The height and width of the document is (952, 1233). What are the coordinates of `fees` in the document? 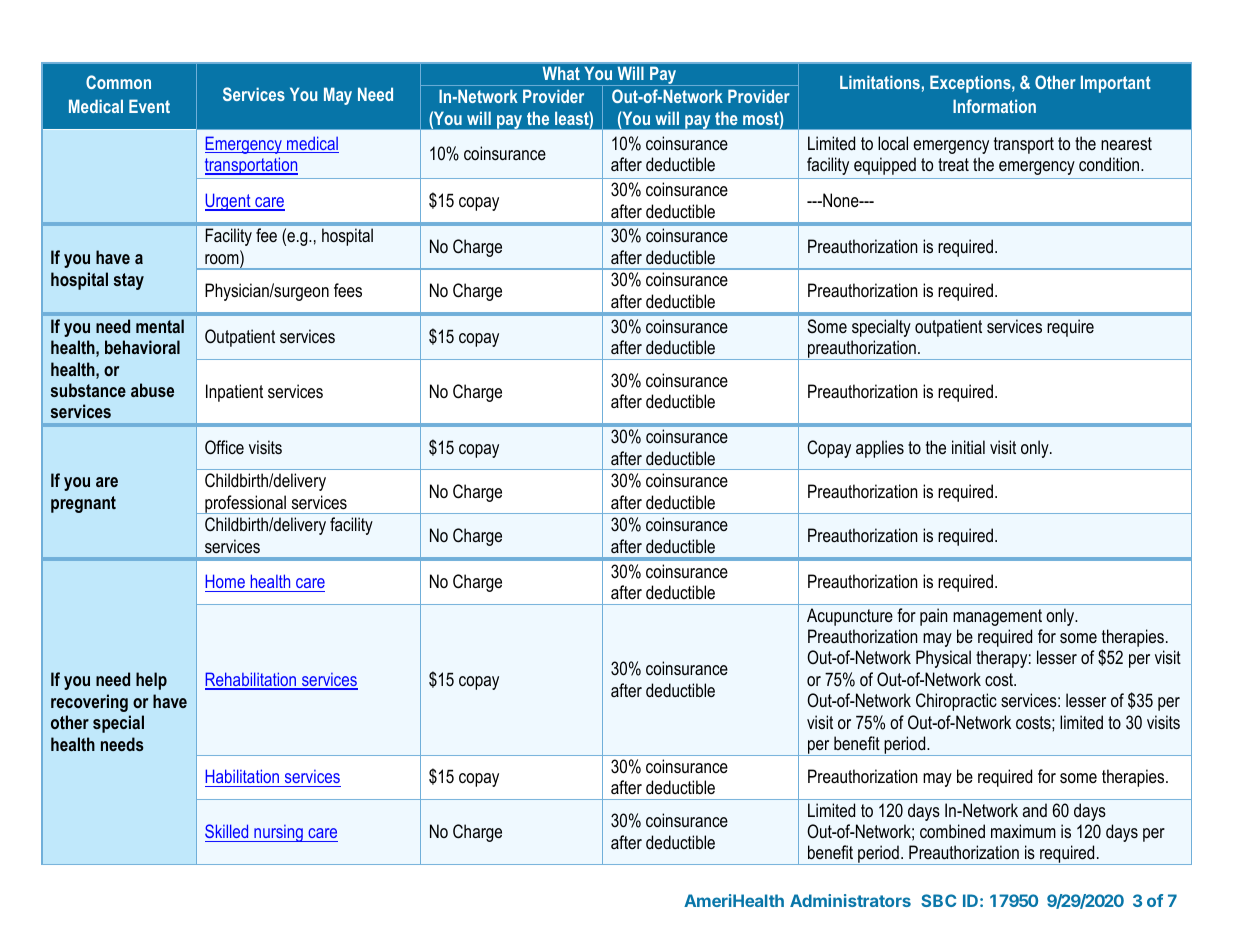 It's located at (348, 290).
